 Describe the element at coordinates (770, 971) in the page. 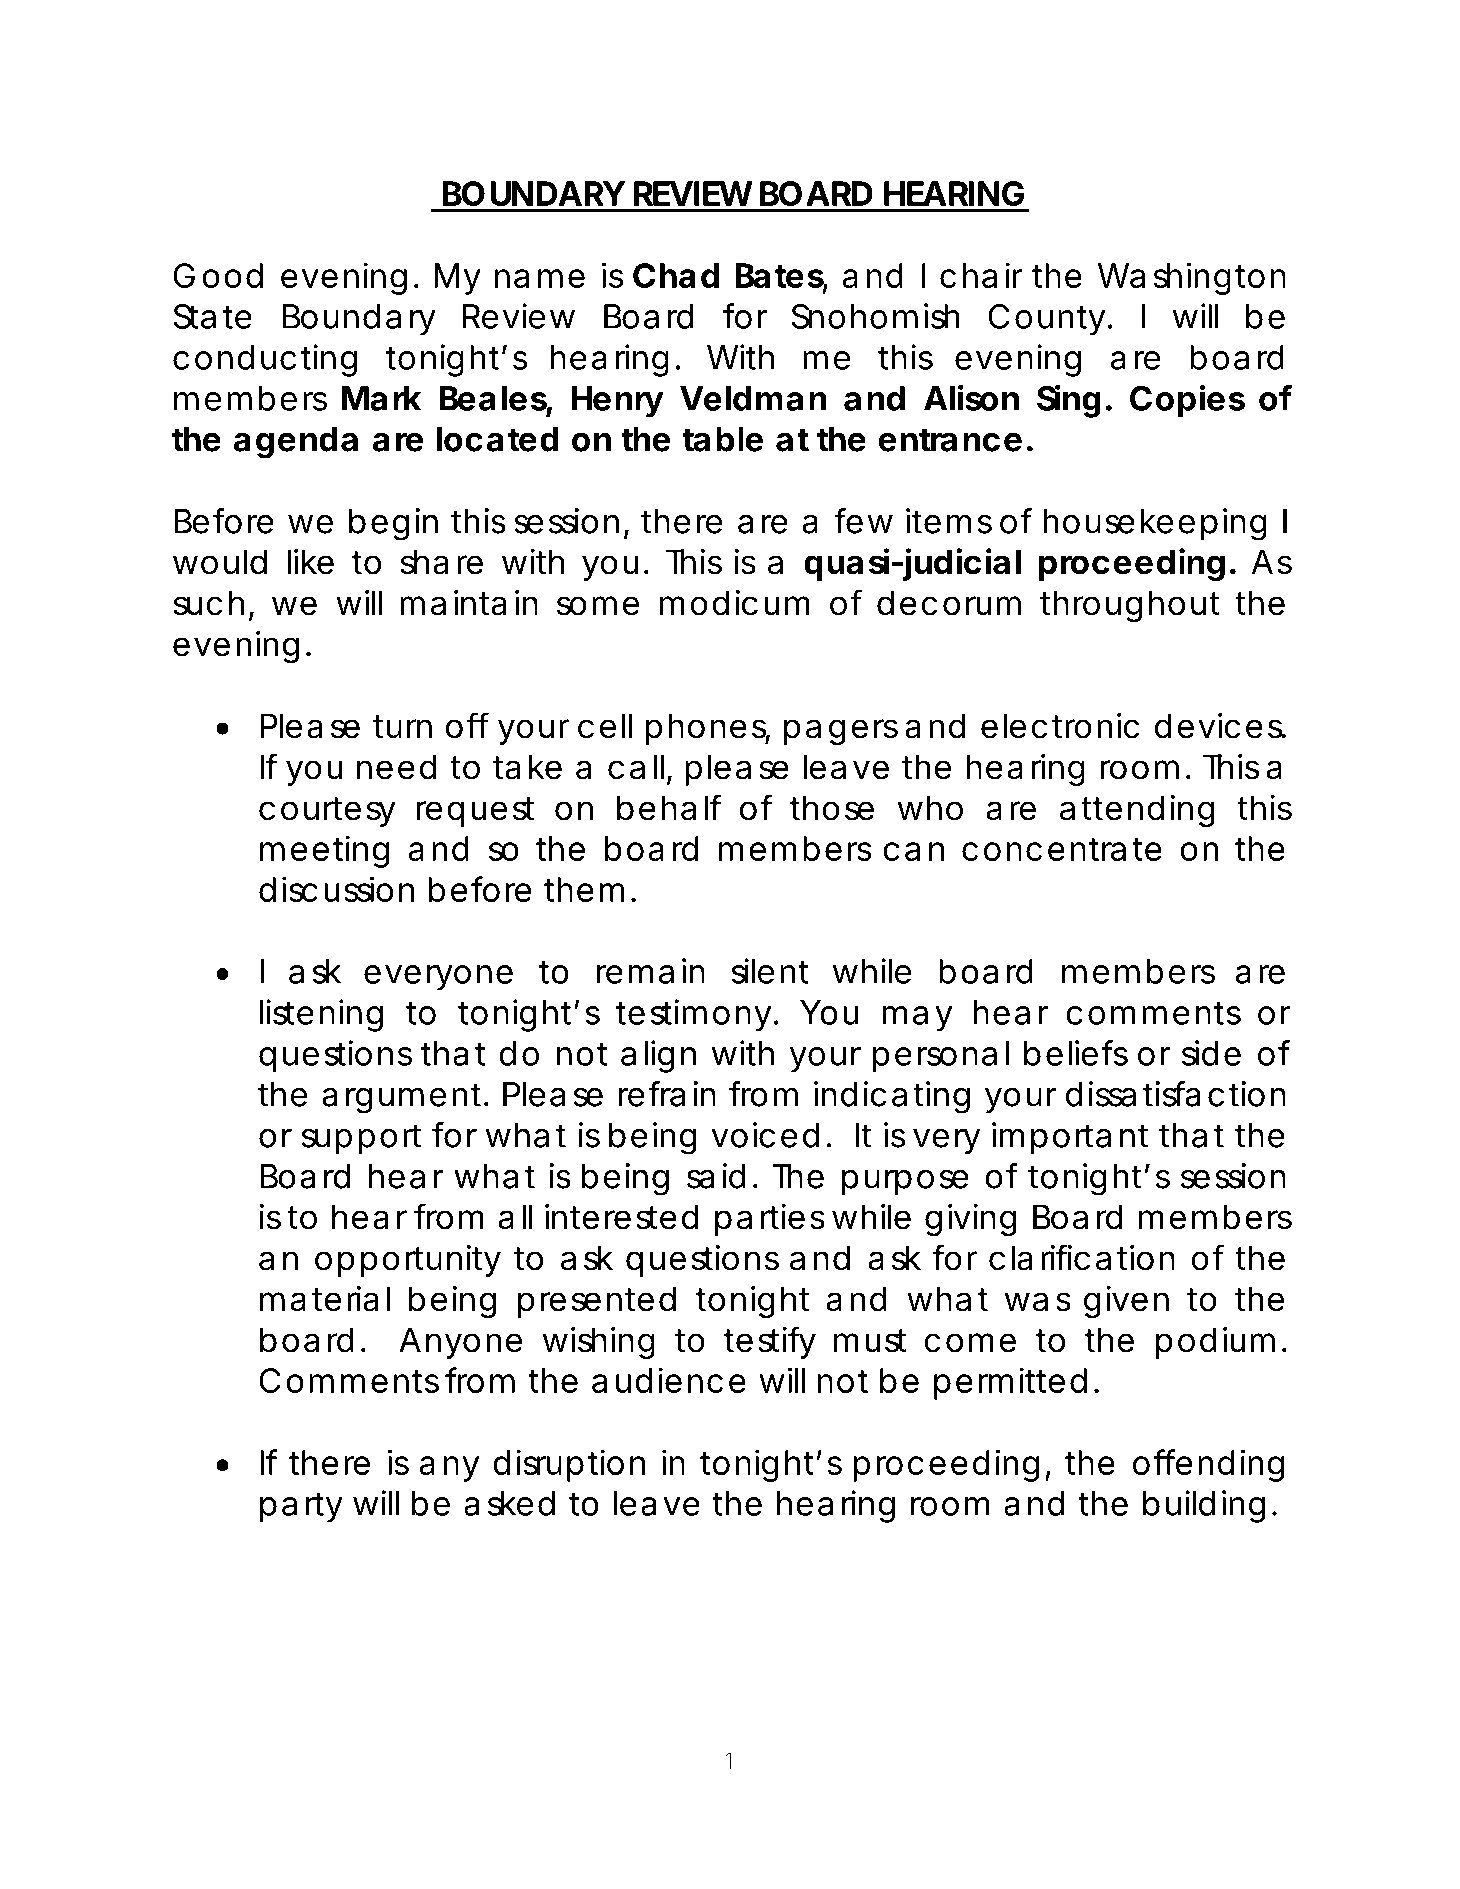

I see `silent` at that location.
